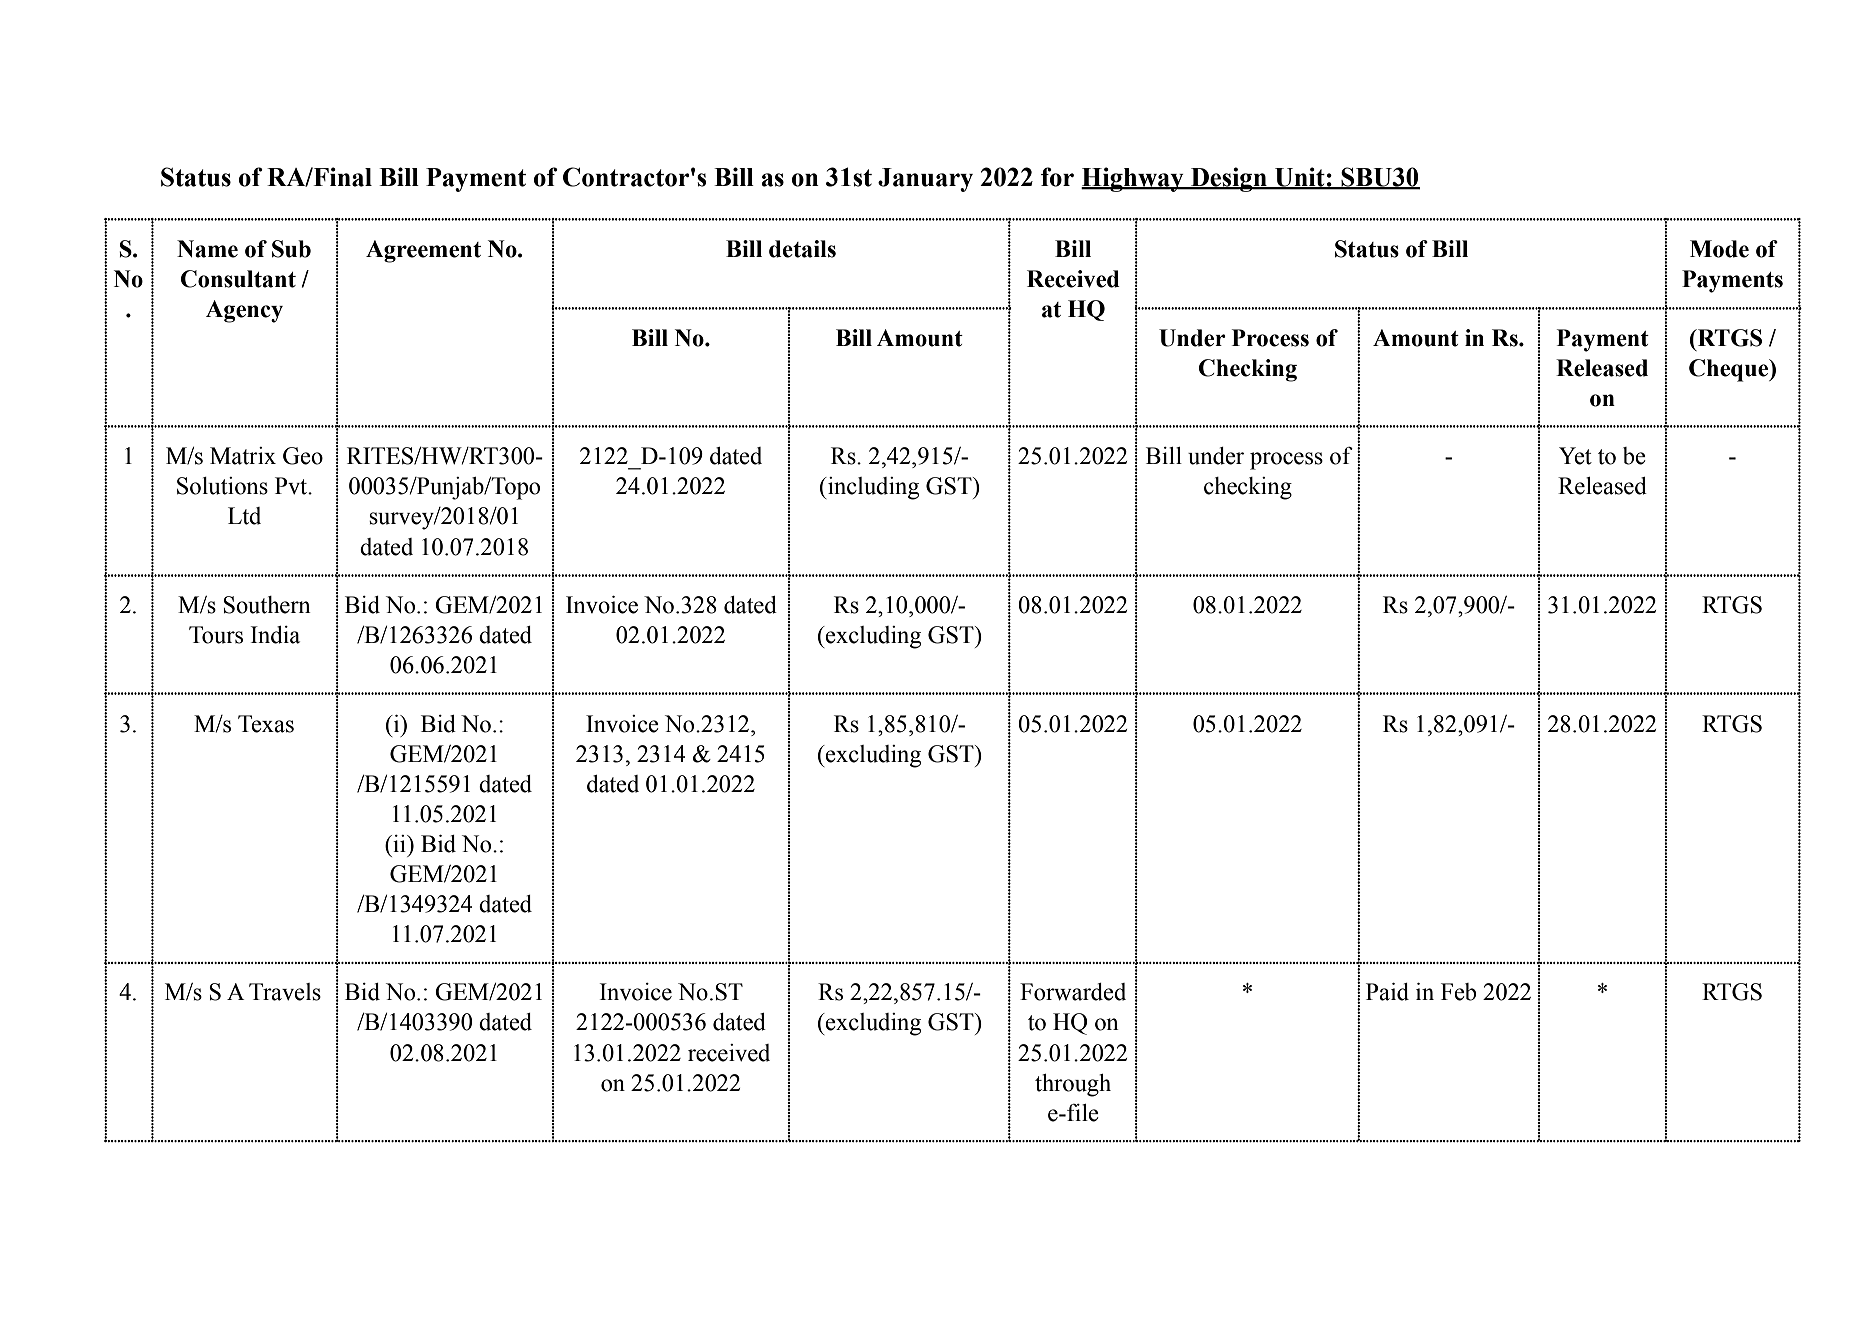 This screenshot has height=1327, width=1874. I want to click on Mode, so click(1719, 249).
